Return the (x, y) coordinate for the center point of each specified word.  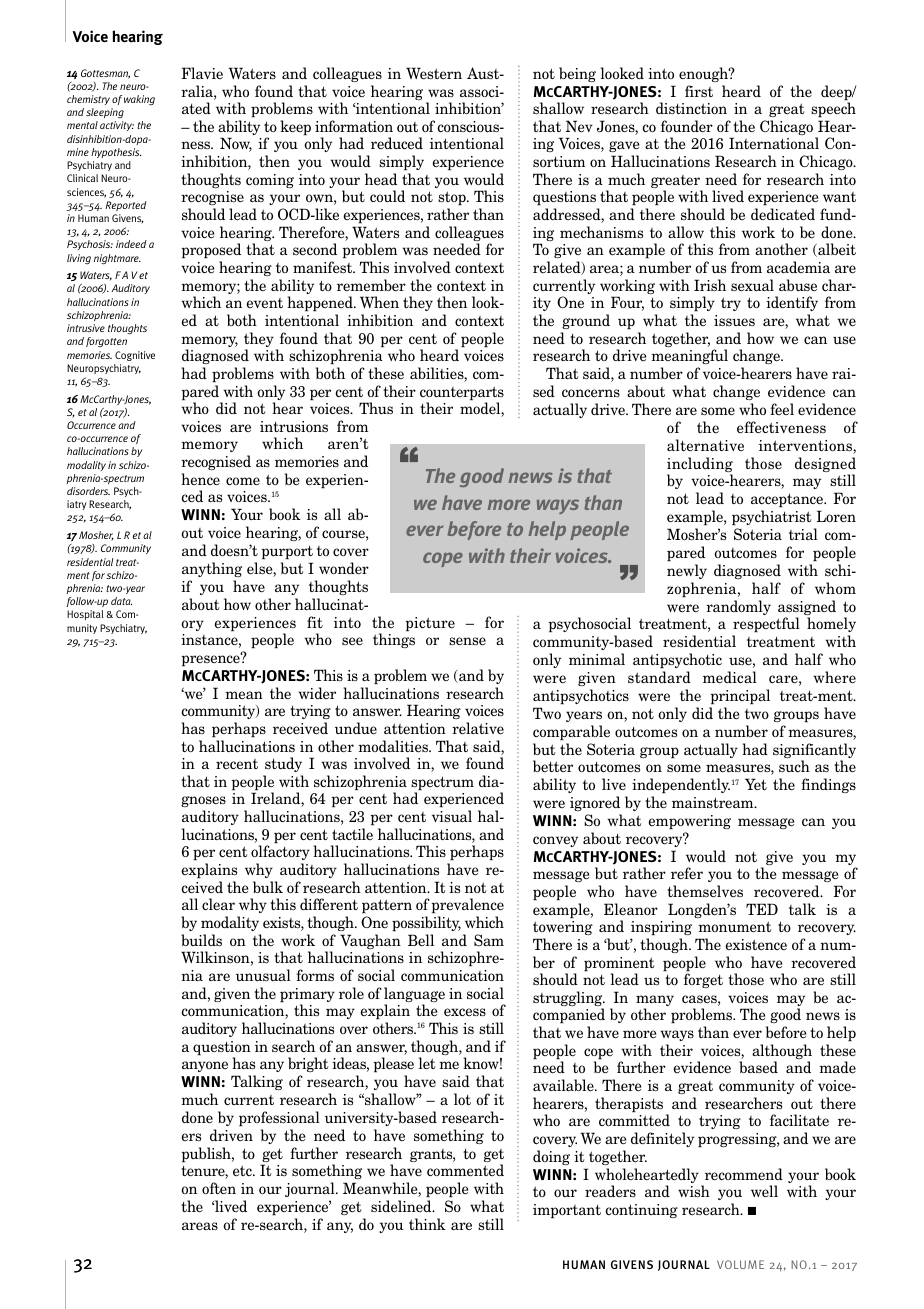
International (774, 143)
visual (452, 816)
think (427, 1224)
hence (200, 479)
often (219, 1188)
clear (218, 904)
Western (434, 73)
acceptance (788, 500)
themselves (705, 891)
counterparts (462, 394)
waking (139, 100)
